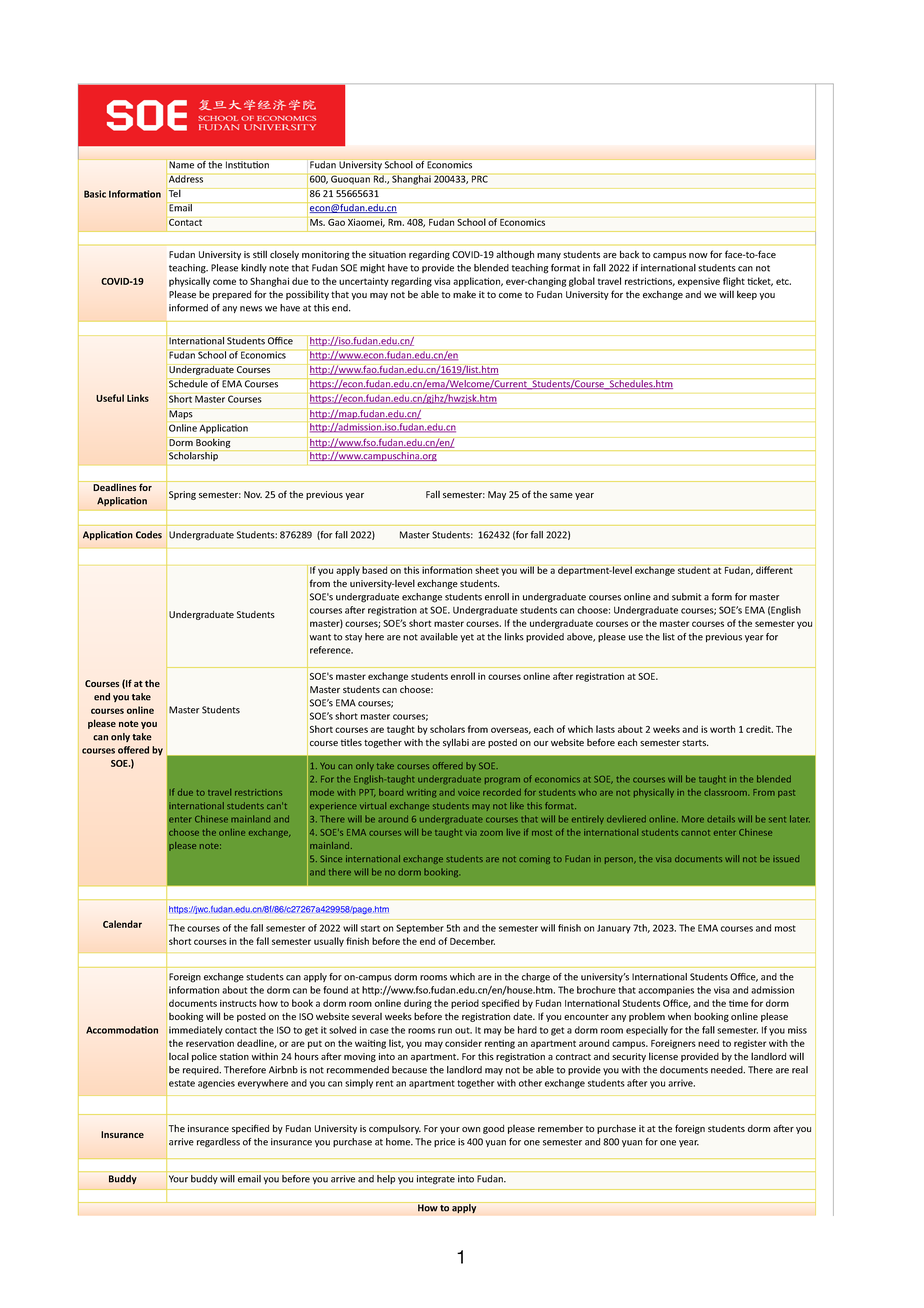 The height and width of the page is (1308, 924). Describe the element at coordinates (181, 165) in the page. I see `Name` at that location.
